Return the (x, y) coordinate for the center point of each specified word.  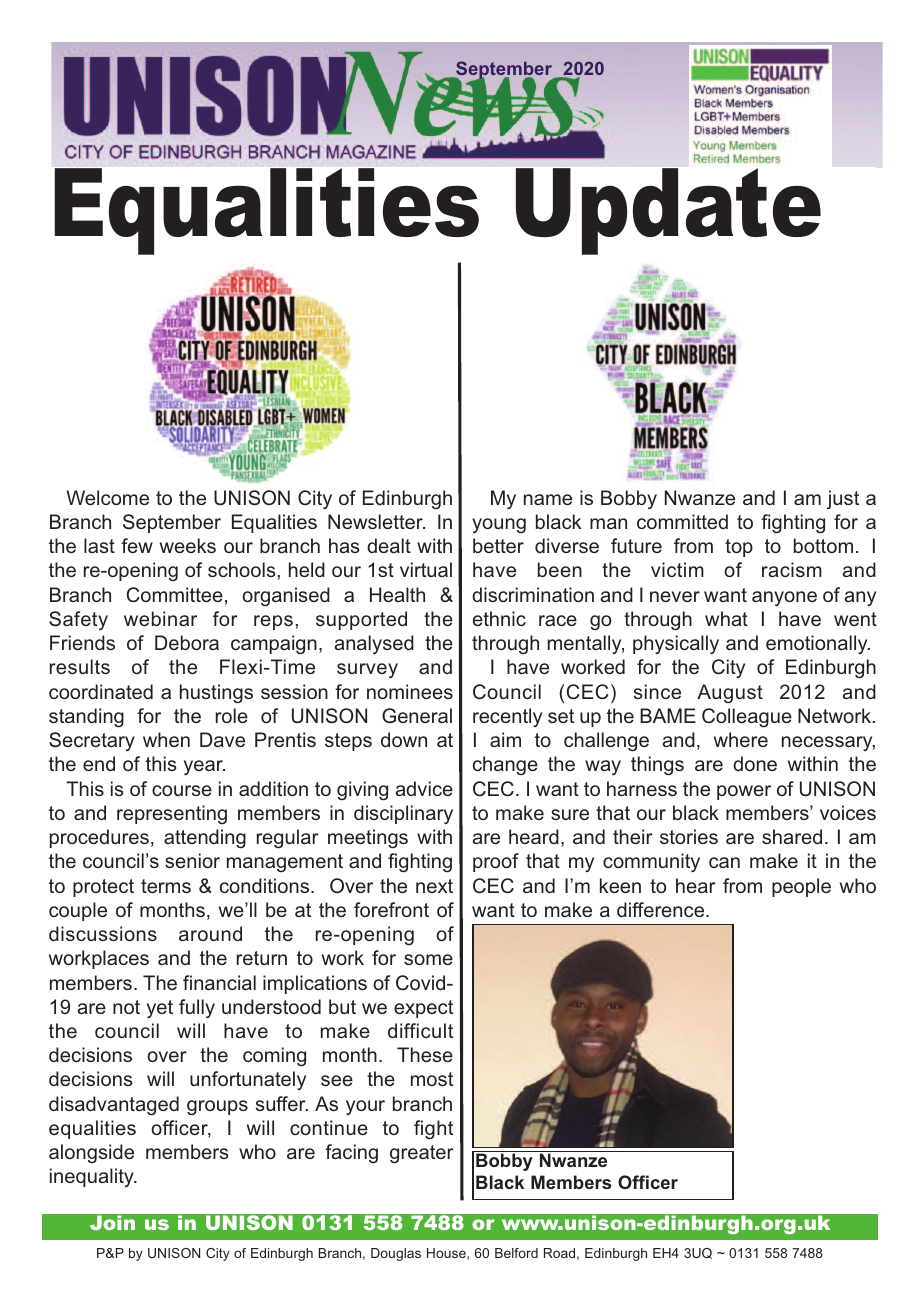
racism (792, 569)
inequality (93, 1177)
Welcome (107, 497)
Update (668, 211)
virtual (426, 569)
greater (422, 1154)
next (434, 886)
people (801, 887)
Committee (175, 595)
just (843, 499)
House (447, 1254)
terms (166, 886)
